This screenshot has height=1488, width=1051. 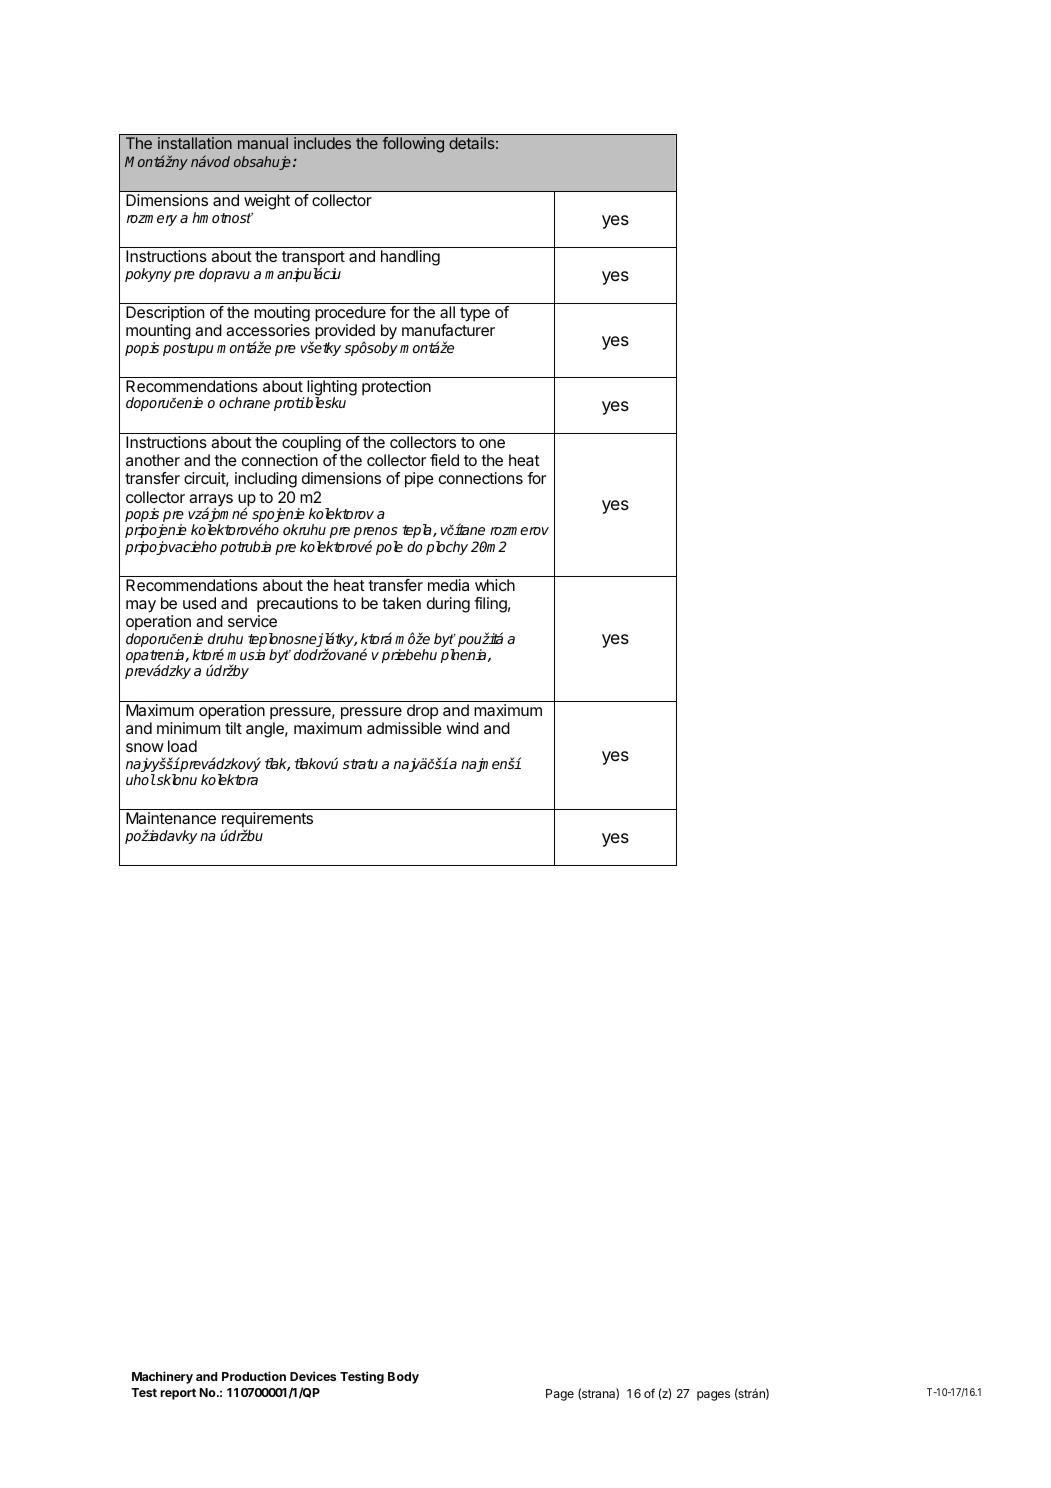 I want to click on tilt, so click(x=233, y=728).
